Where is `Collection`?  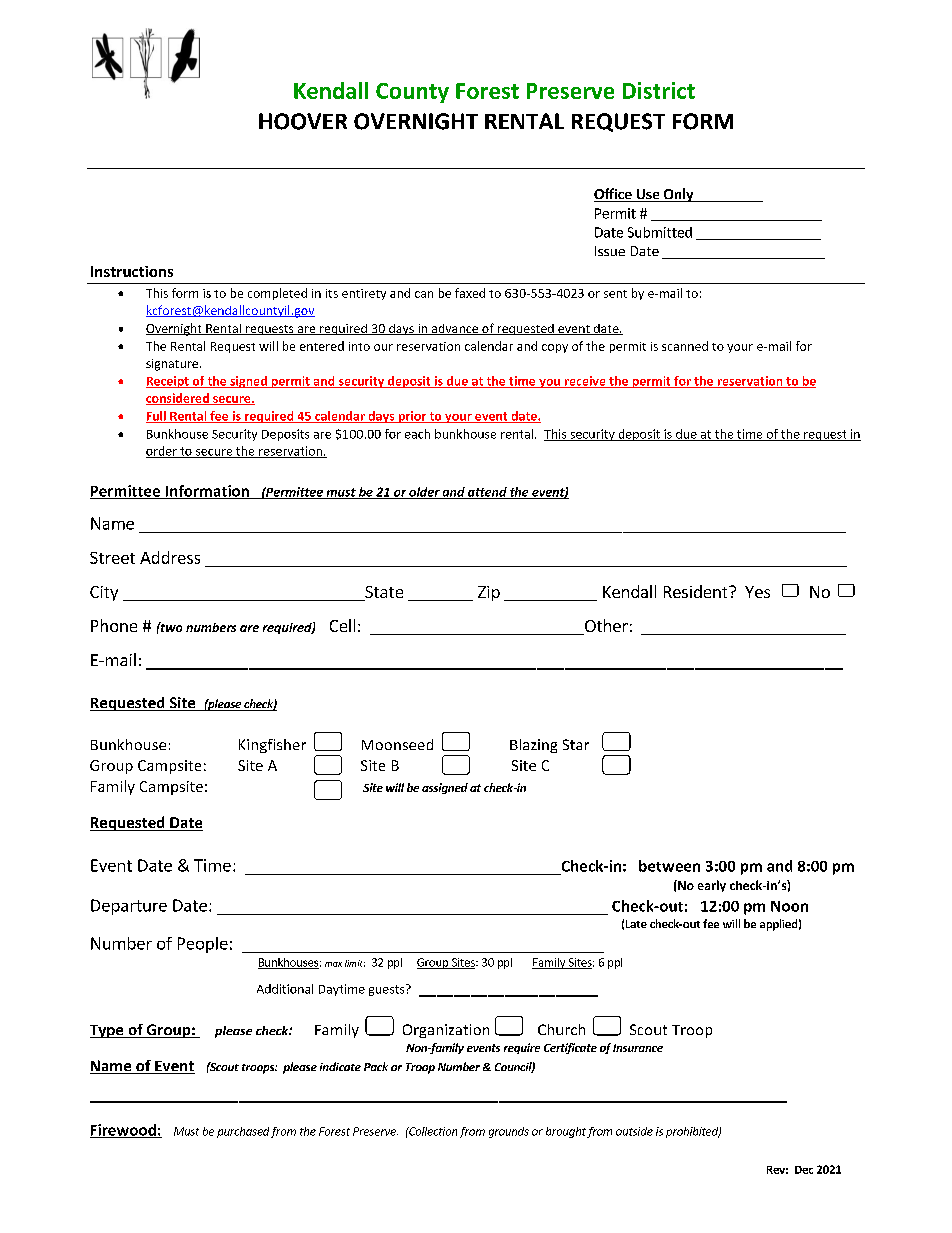
Collection is located at coordinates (432, 1131).
